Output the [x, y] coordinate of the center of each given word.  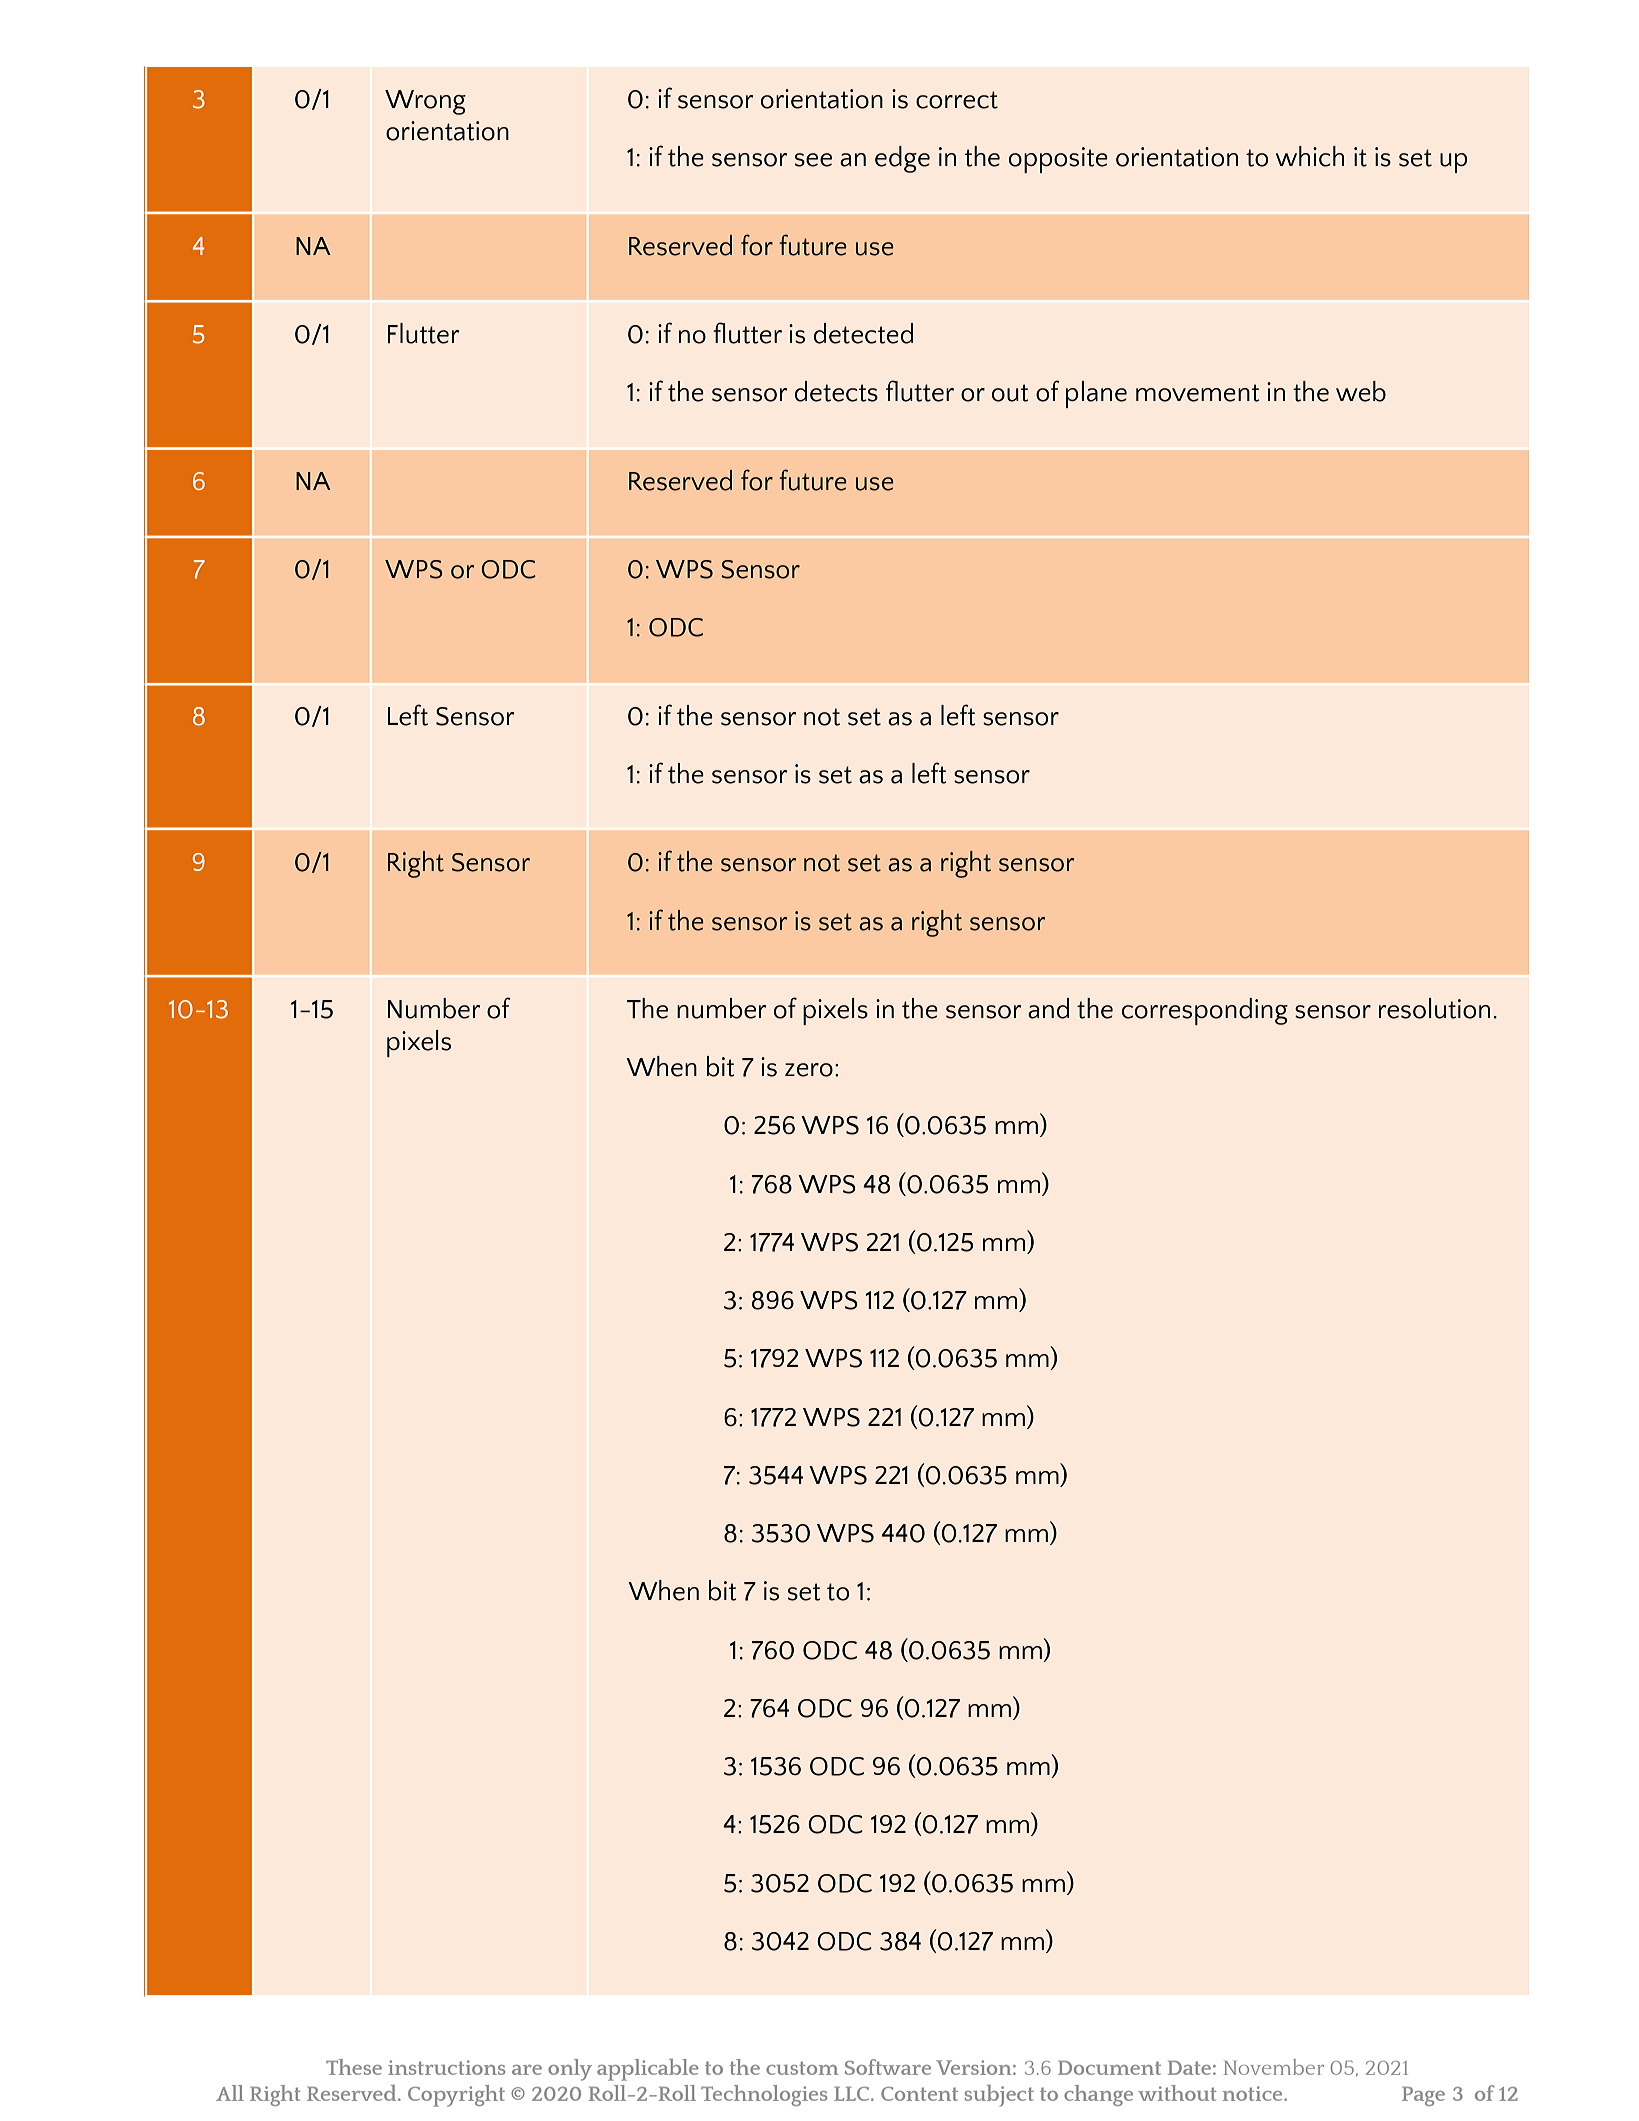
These [354, 2067]
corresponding [1205, 1011]
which [1310, 156]
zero [809, 1070]
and [1048, 1008]
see [813, 160]
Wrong [425, 102]
